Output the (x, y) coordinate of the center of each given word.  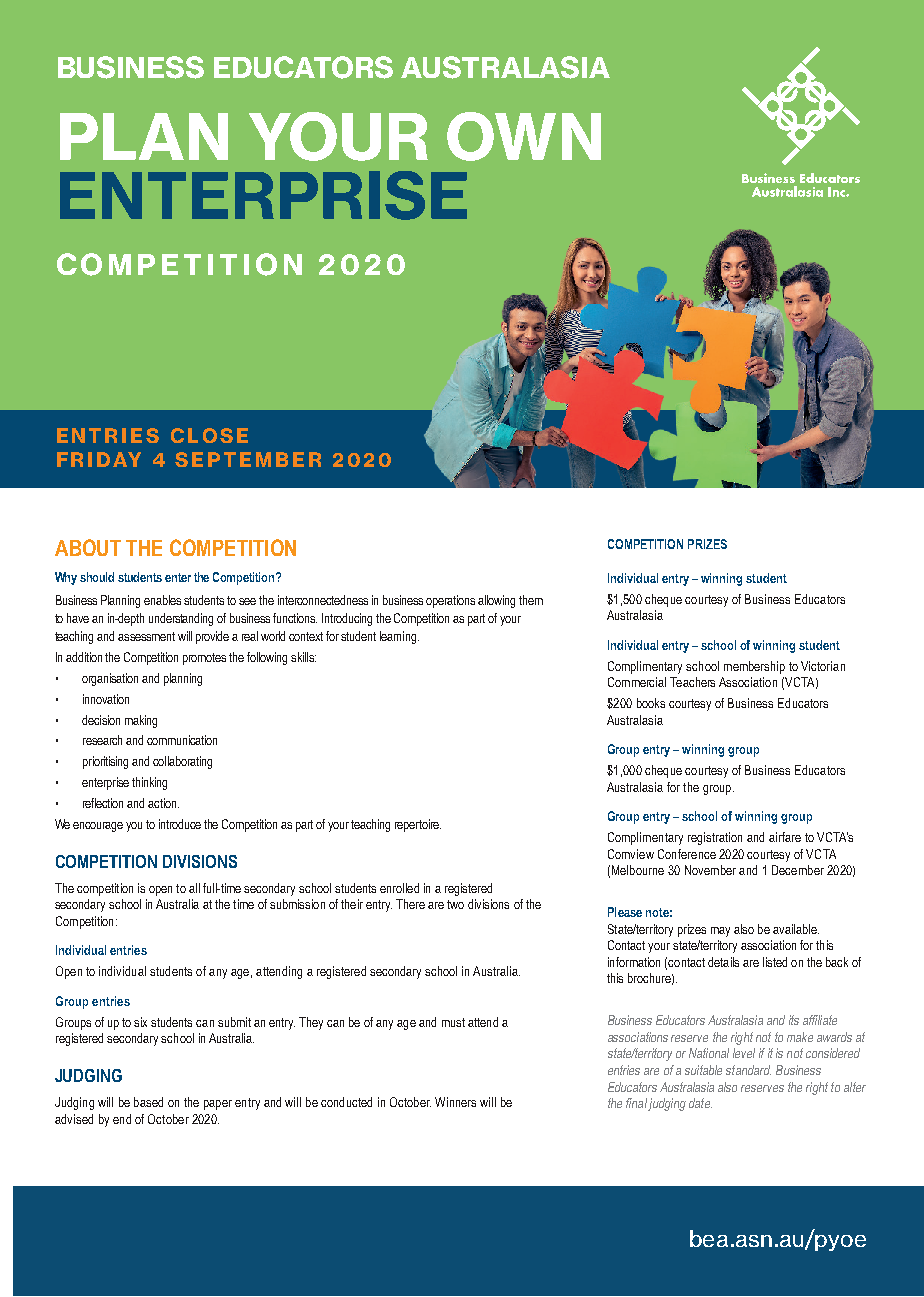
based (148, 1102)
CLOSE (209, 435)
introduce (180, 824)
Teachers (692, 682)
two (455, 904)
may (720, 932)
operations (450, 601)
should (97, 577)
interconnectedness (323, 600)
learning (399, 637)
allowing (496, 601)
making (141, 721)
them (531, 600)
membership (754, 667)
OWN (524, 136)
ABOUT (88, 547)
